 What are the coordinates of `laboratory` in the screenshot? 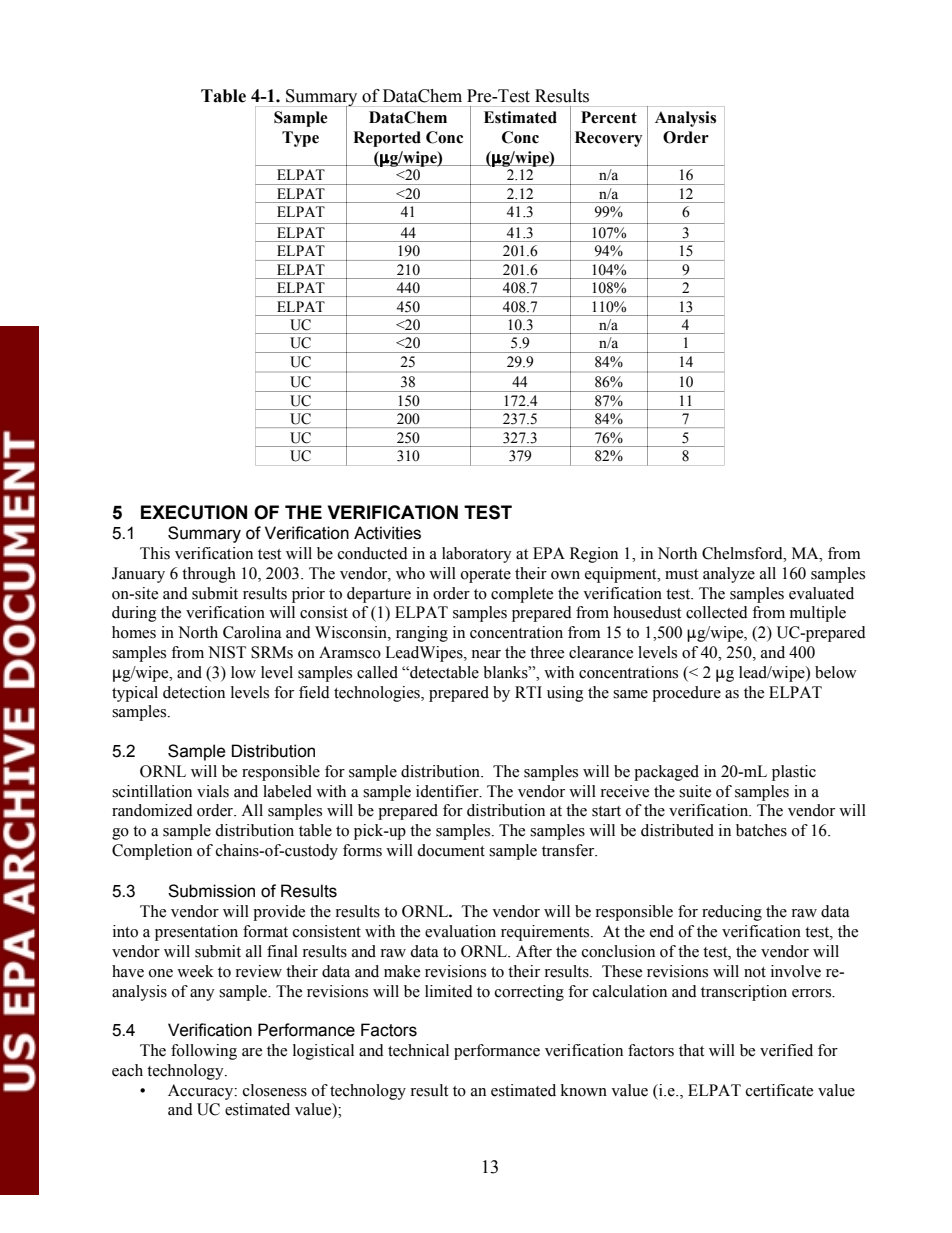 It's located at (477, 555).
